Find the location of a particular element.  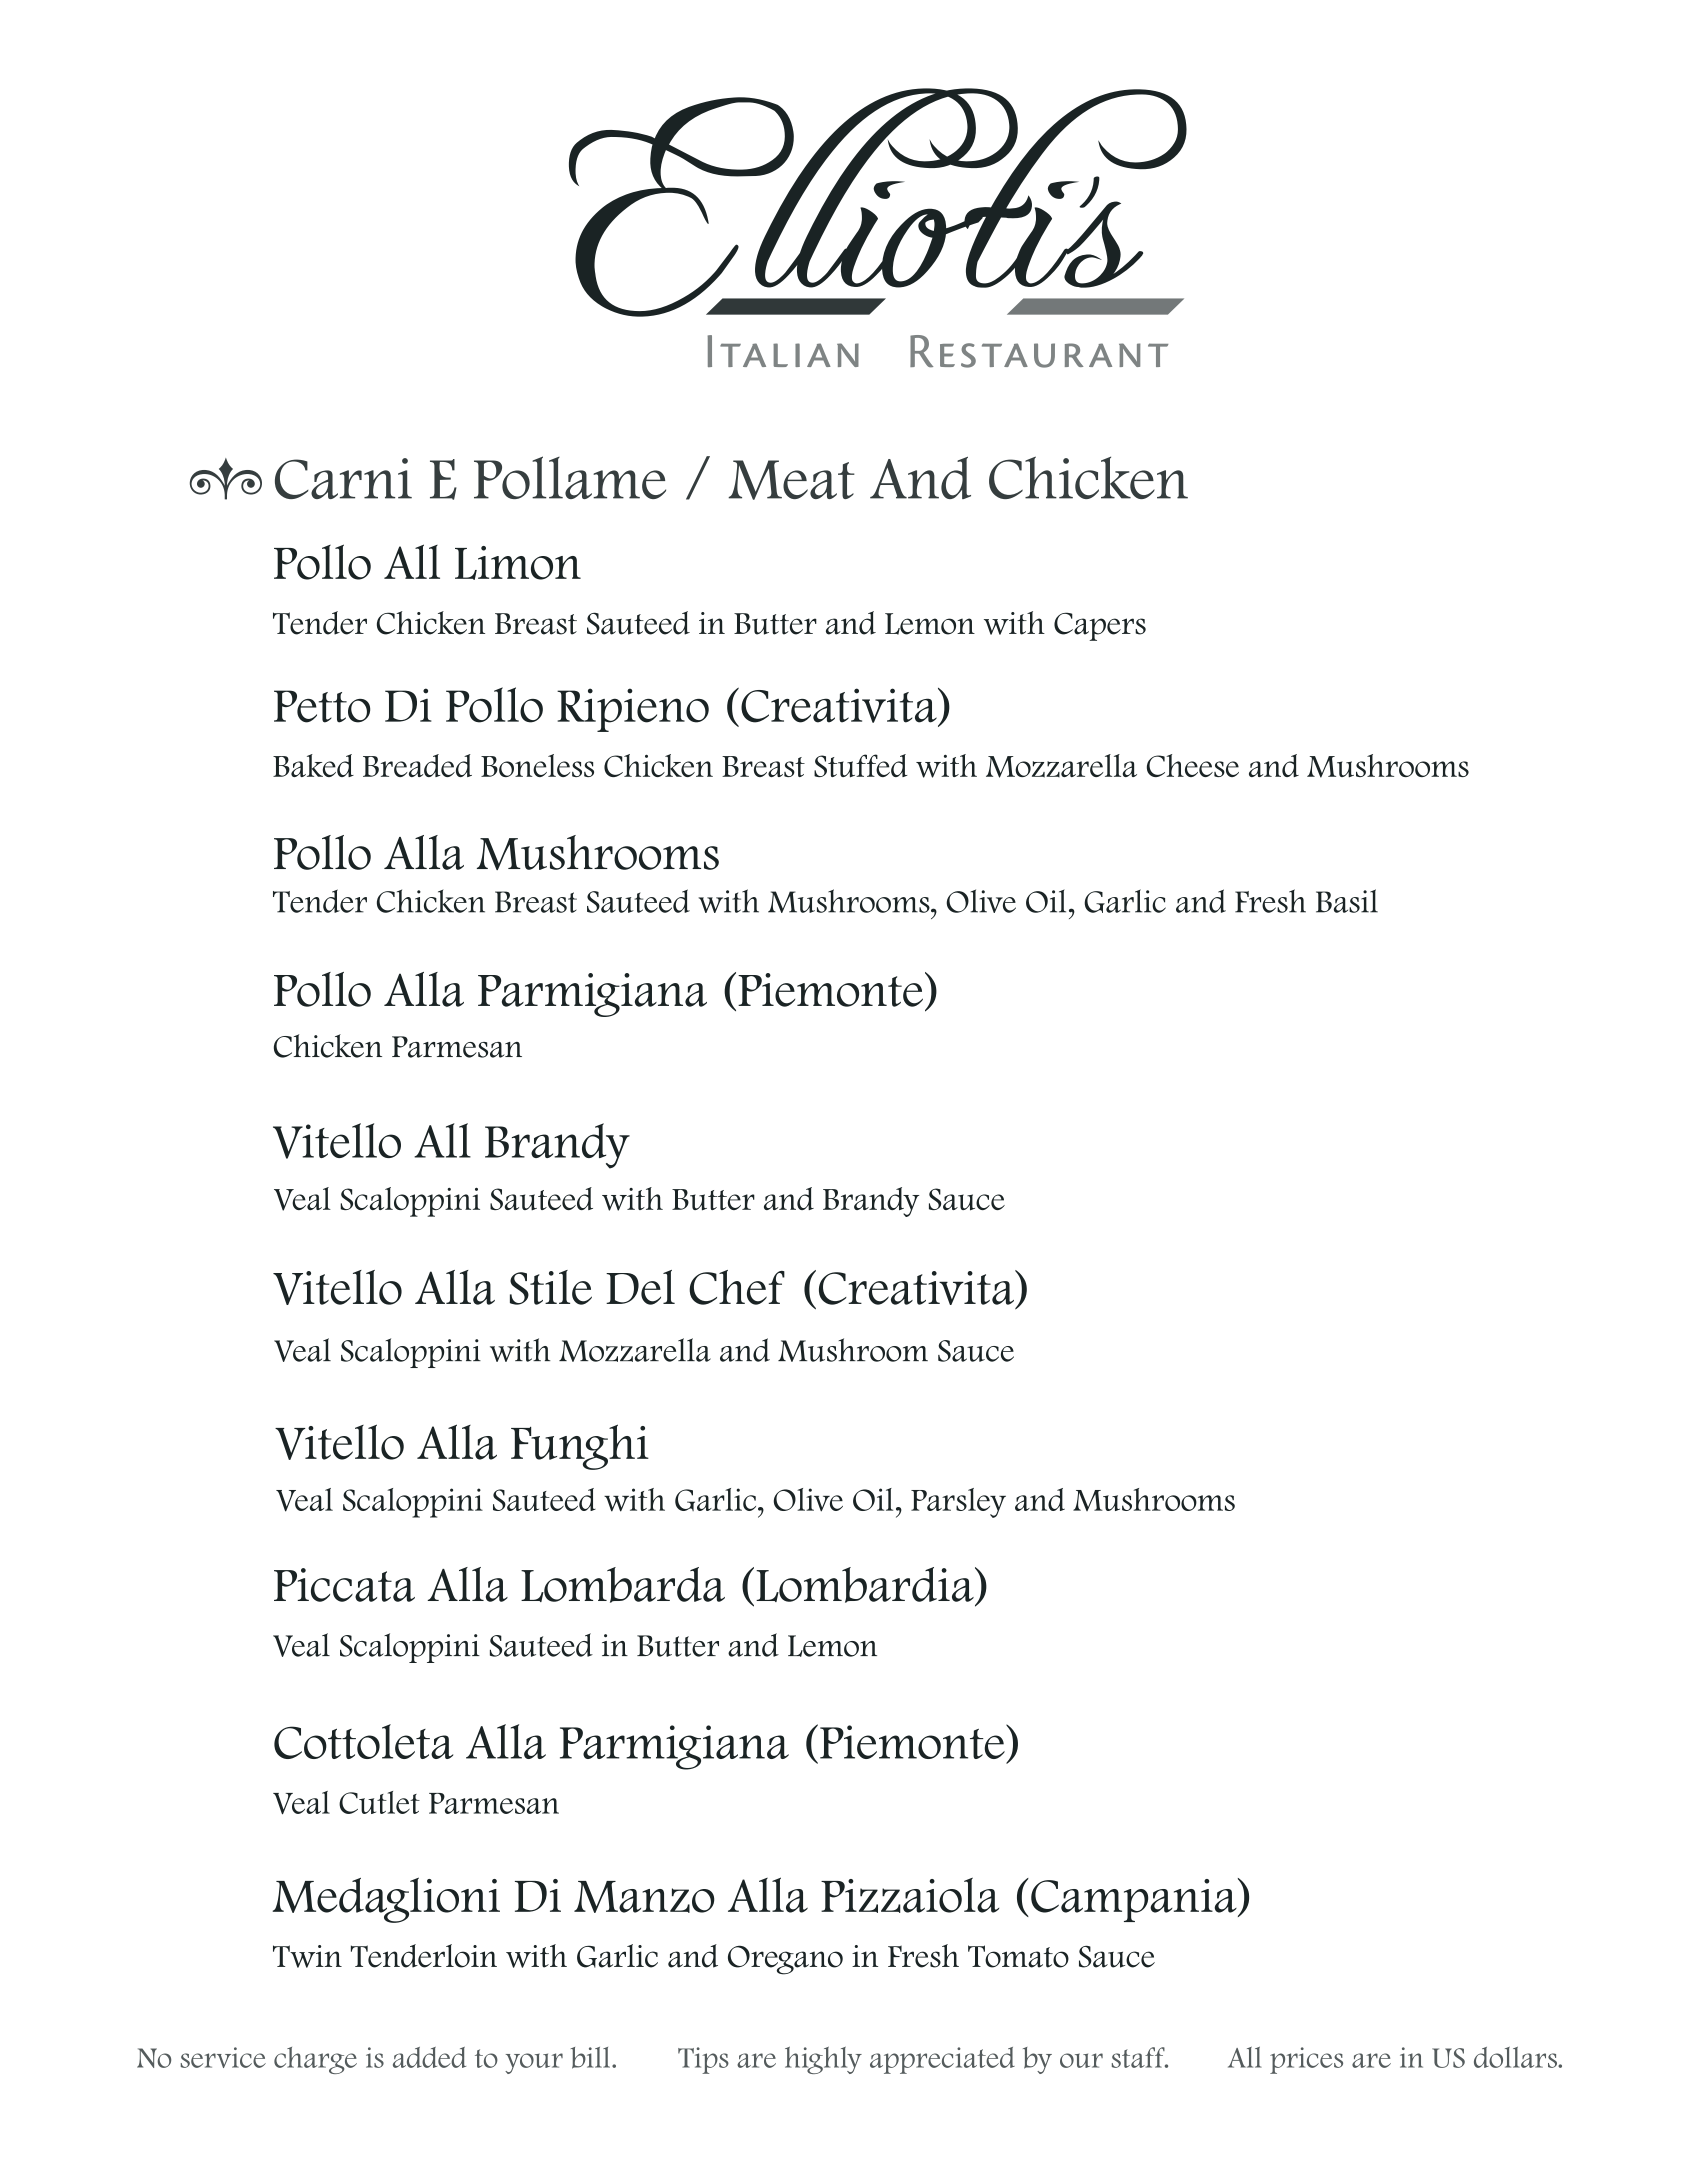

Campania is located at coordinates (1135, 1900).
